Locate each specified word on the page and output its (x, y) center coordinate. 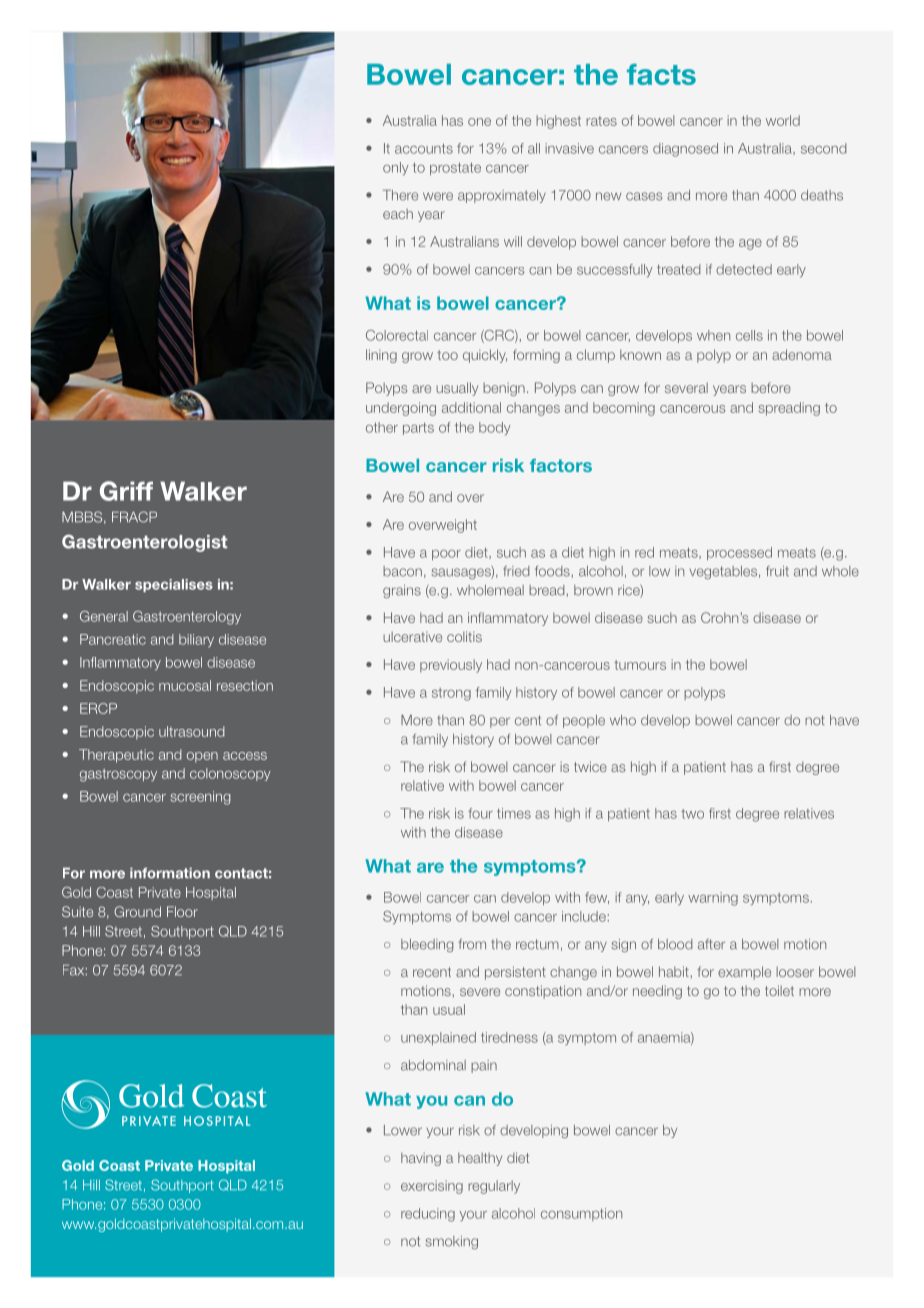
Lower (403, 1130)
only (395, 168)
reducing (428, 1215)
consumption (581, 1214)
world (783, 120)
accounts (424, 148)
